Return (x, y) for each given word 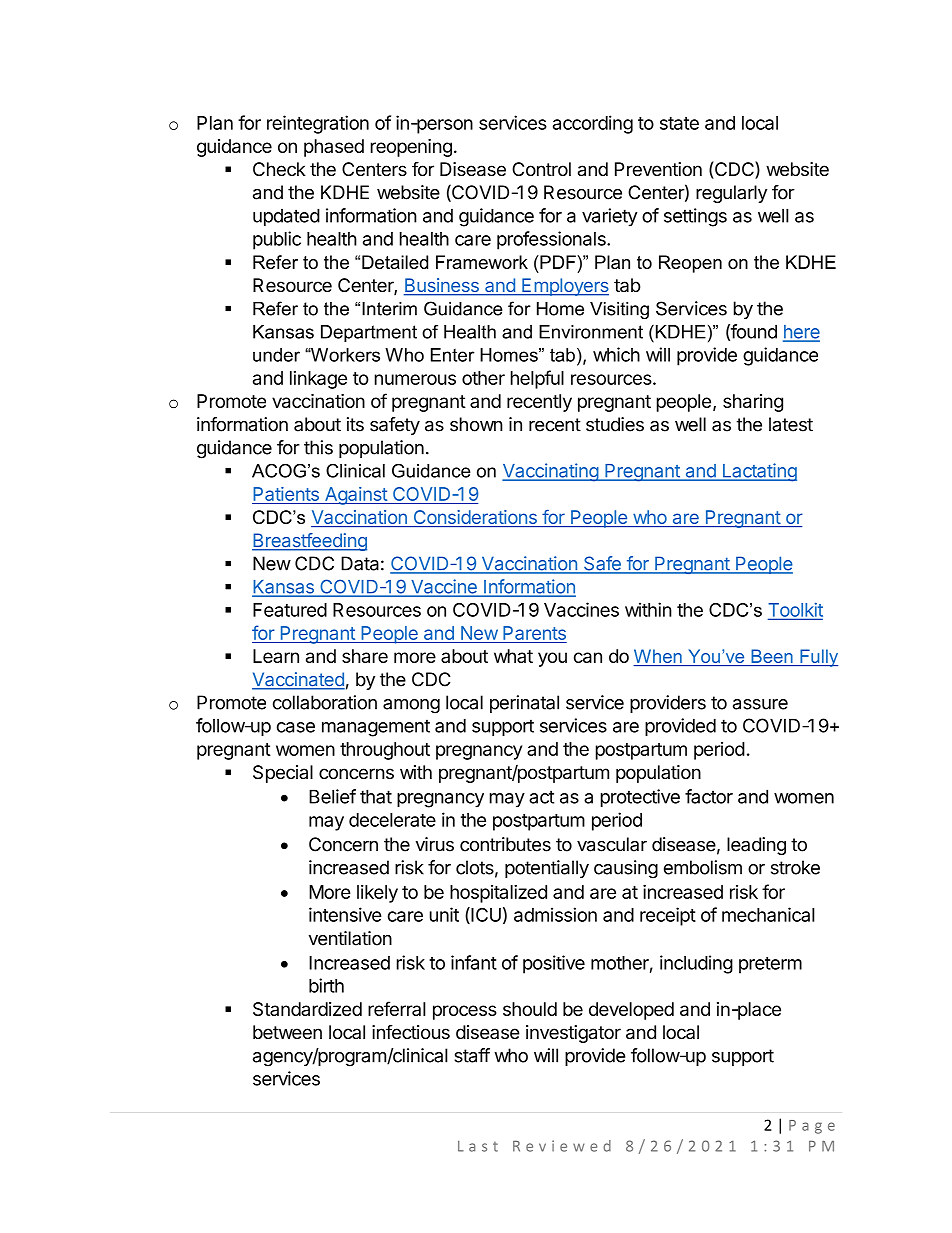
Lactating (758, 472)
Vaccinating (551, 472)
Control (541, 169)
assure (760, 704)
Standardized (307, 1009)
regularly (731, 194)
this (318, 447)
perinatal (524, 704)
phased (334, 148)
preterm (770, 965)
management (376, 728)
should (530, 1009)
